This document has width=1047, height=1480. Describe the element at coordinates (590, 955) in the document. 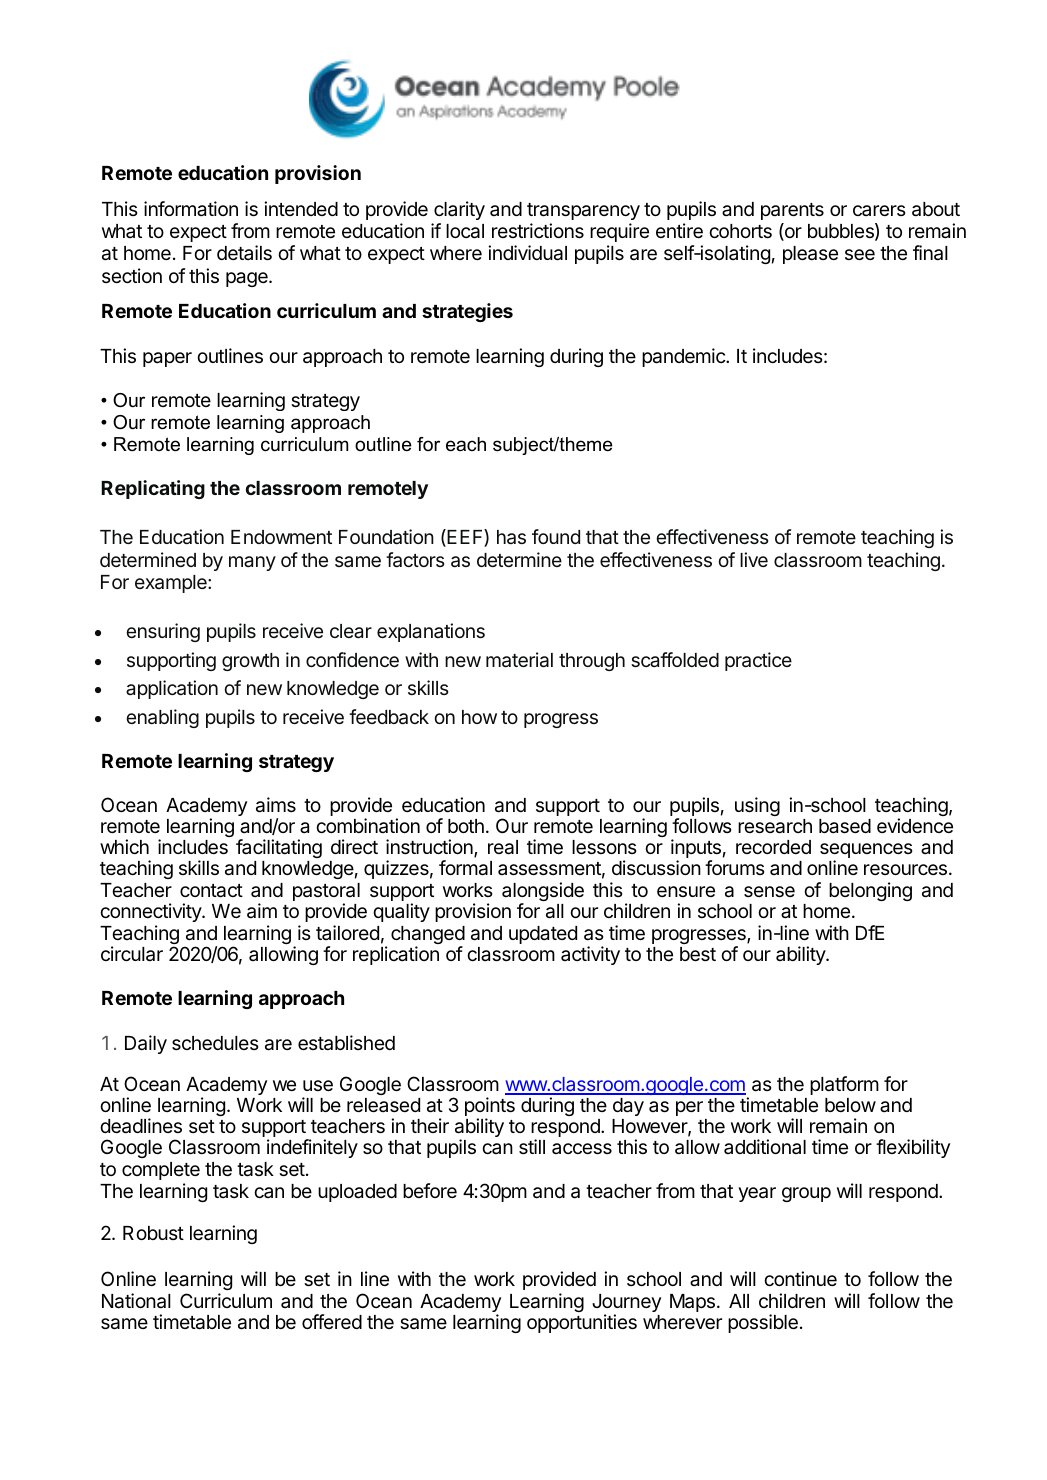

I see `activity` at that location.
